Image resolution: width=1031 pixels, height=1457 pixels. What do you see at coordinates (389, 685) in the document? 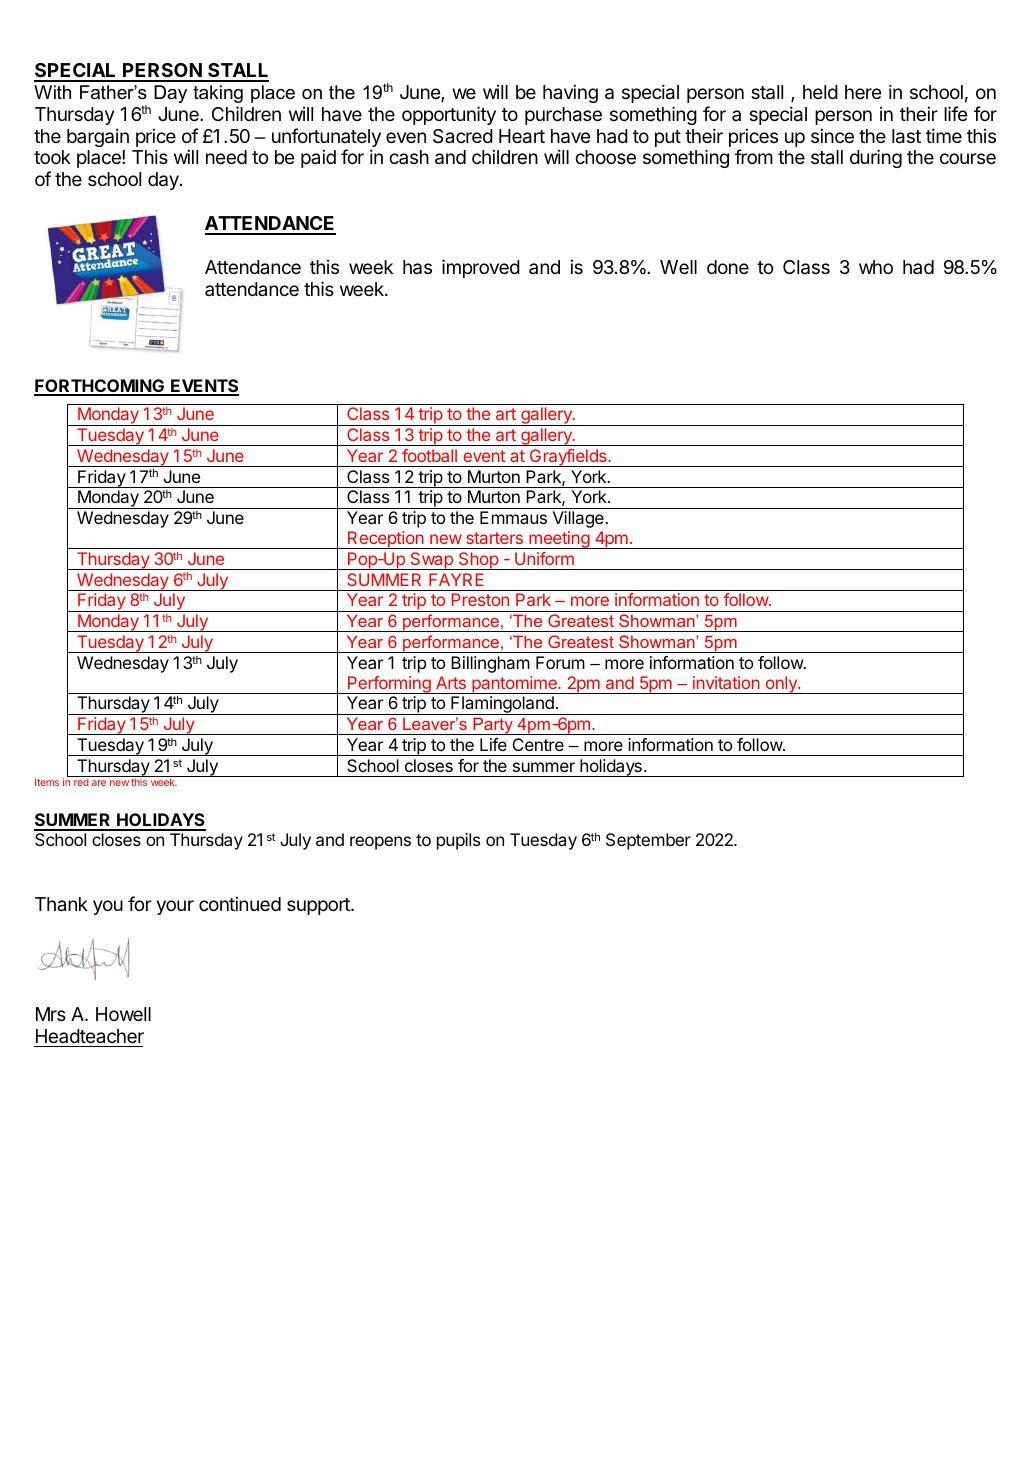
I see `Performing` at bounding box center [389, 685].
